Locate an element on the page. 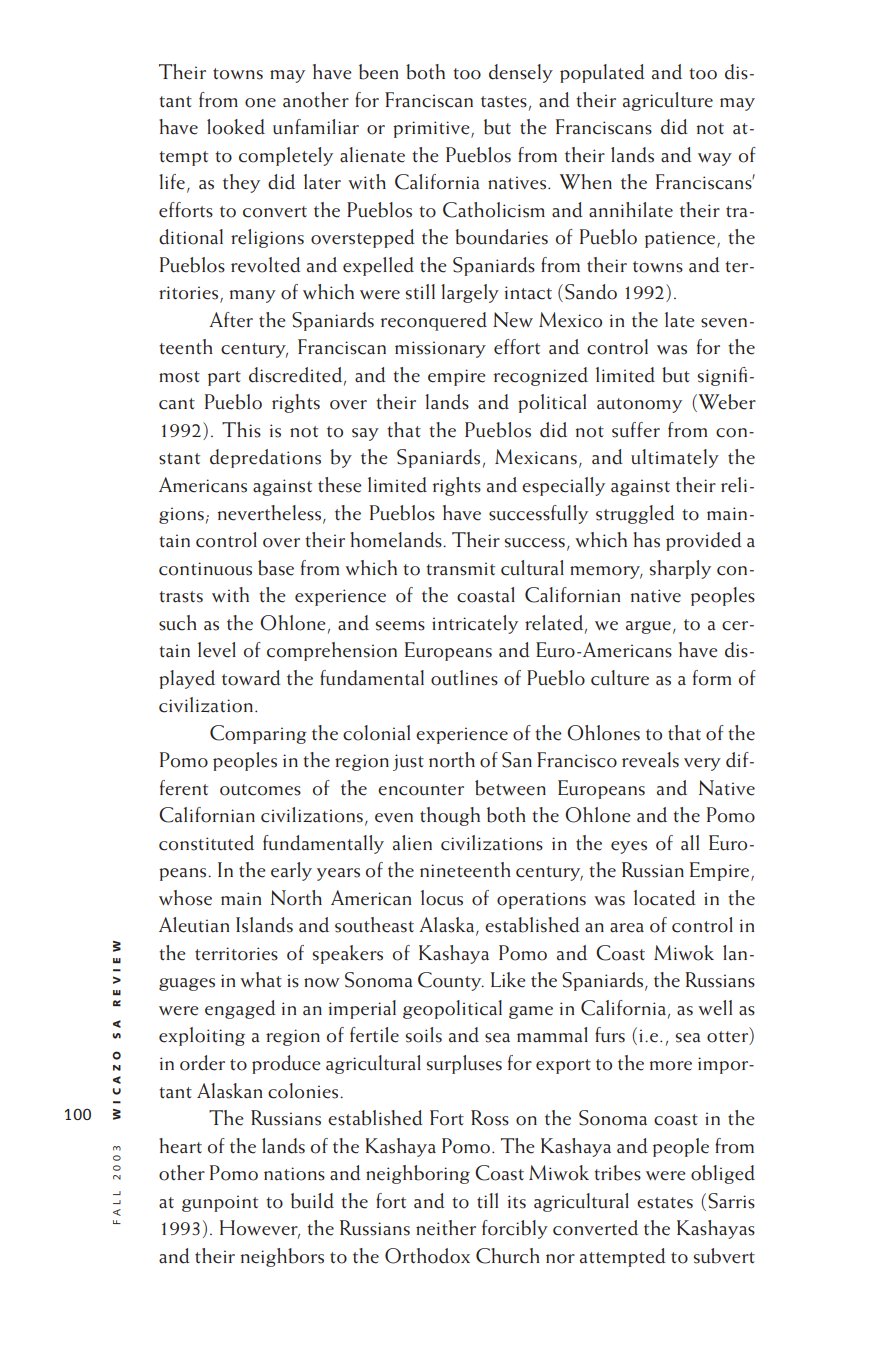 Image resolution: width=895 pixels, height=1372 pixels. neither is located at coordinates (446, 1228).
